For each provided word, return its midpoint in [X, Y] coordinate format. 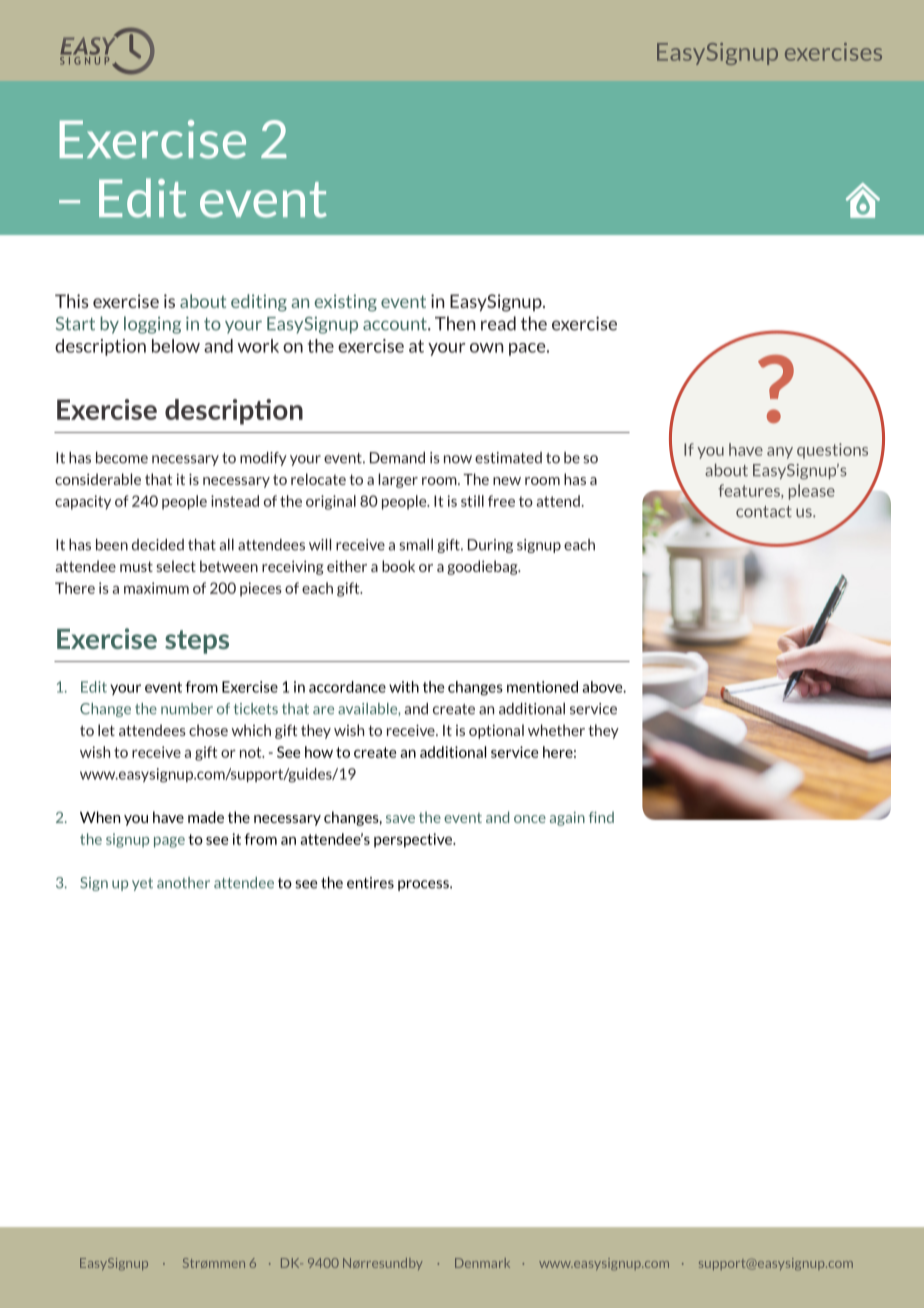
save [400, 819]
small [416, 545]
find [601, 817]
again [567, 819]
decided [158, 545]
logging [152, 325]
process [424, 885]
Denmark [482, 1263]
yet [142, 884]
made [206, 817]
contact [764, 512]
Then [455, 323]
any [780, 453]
